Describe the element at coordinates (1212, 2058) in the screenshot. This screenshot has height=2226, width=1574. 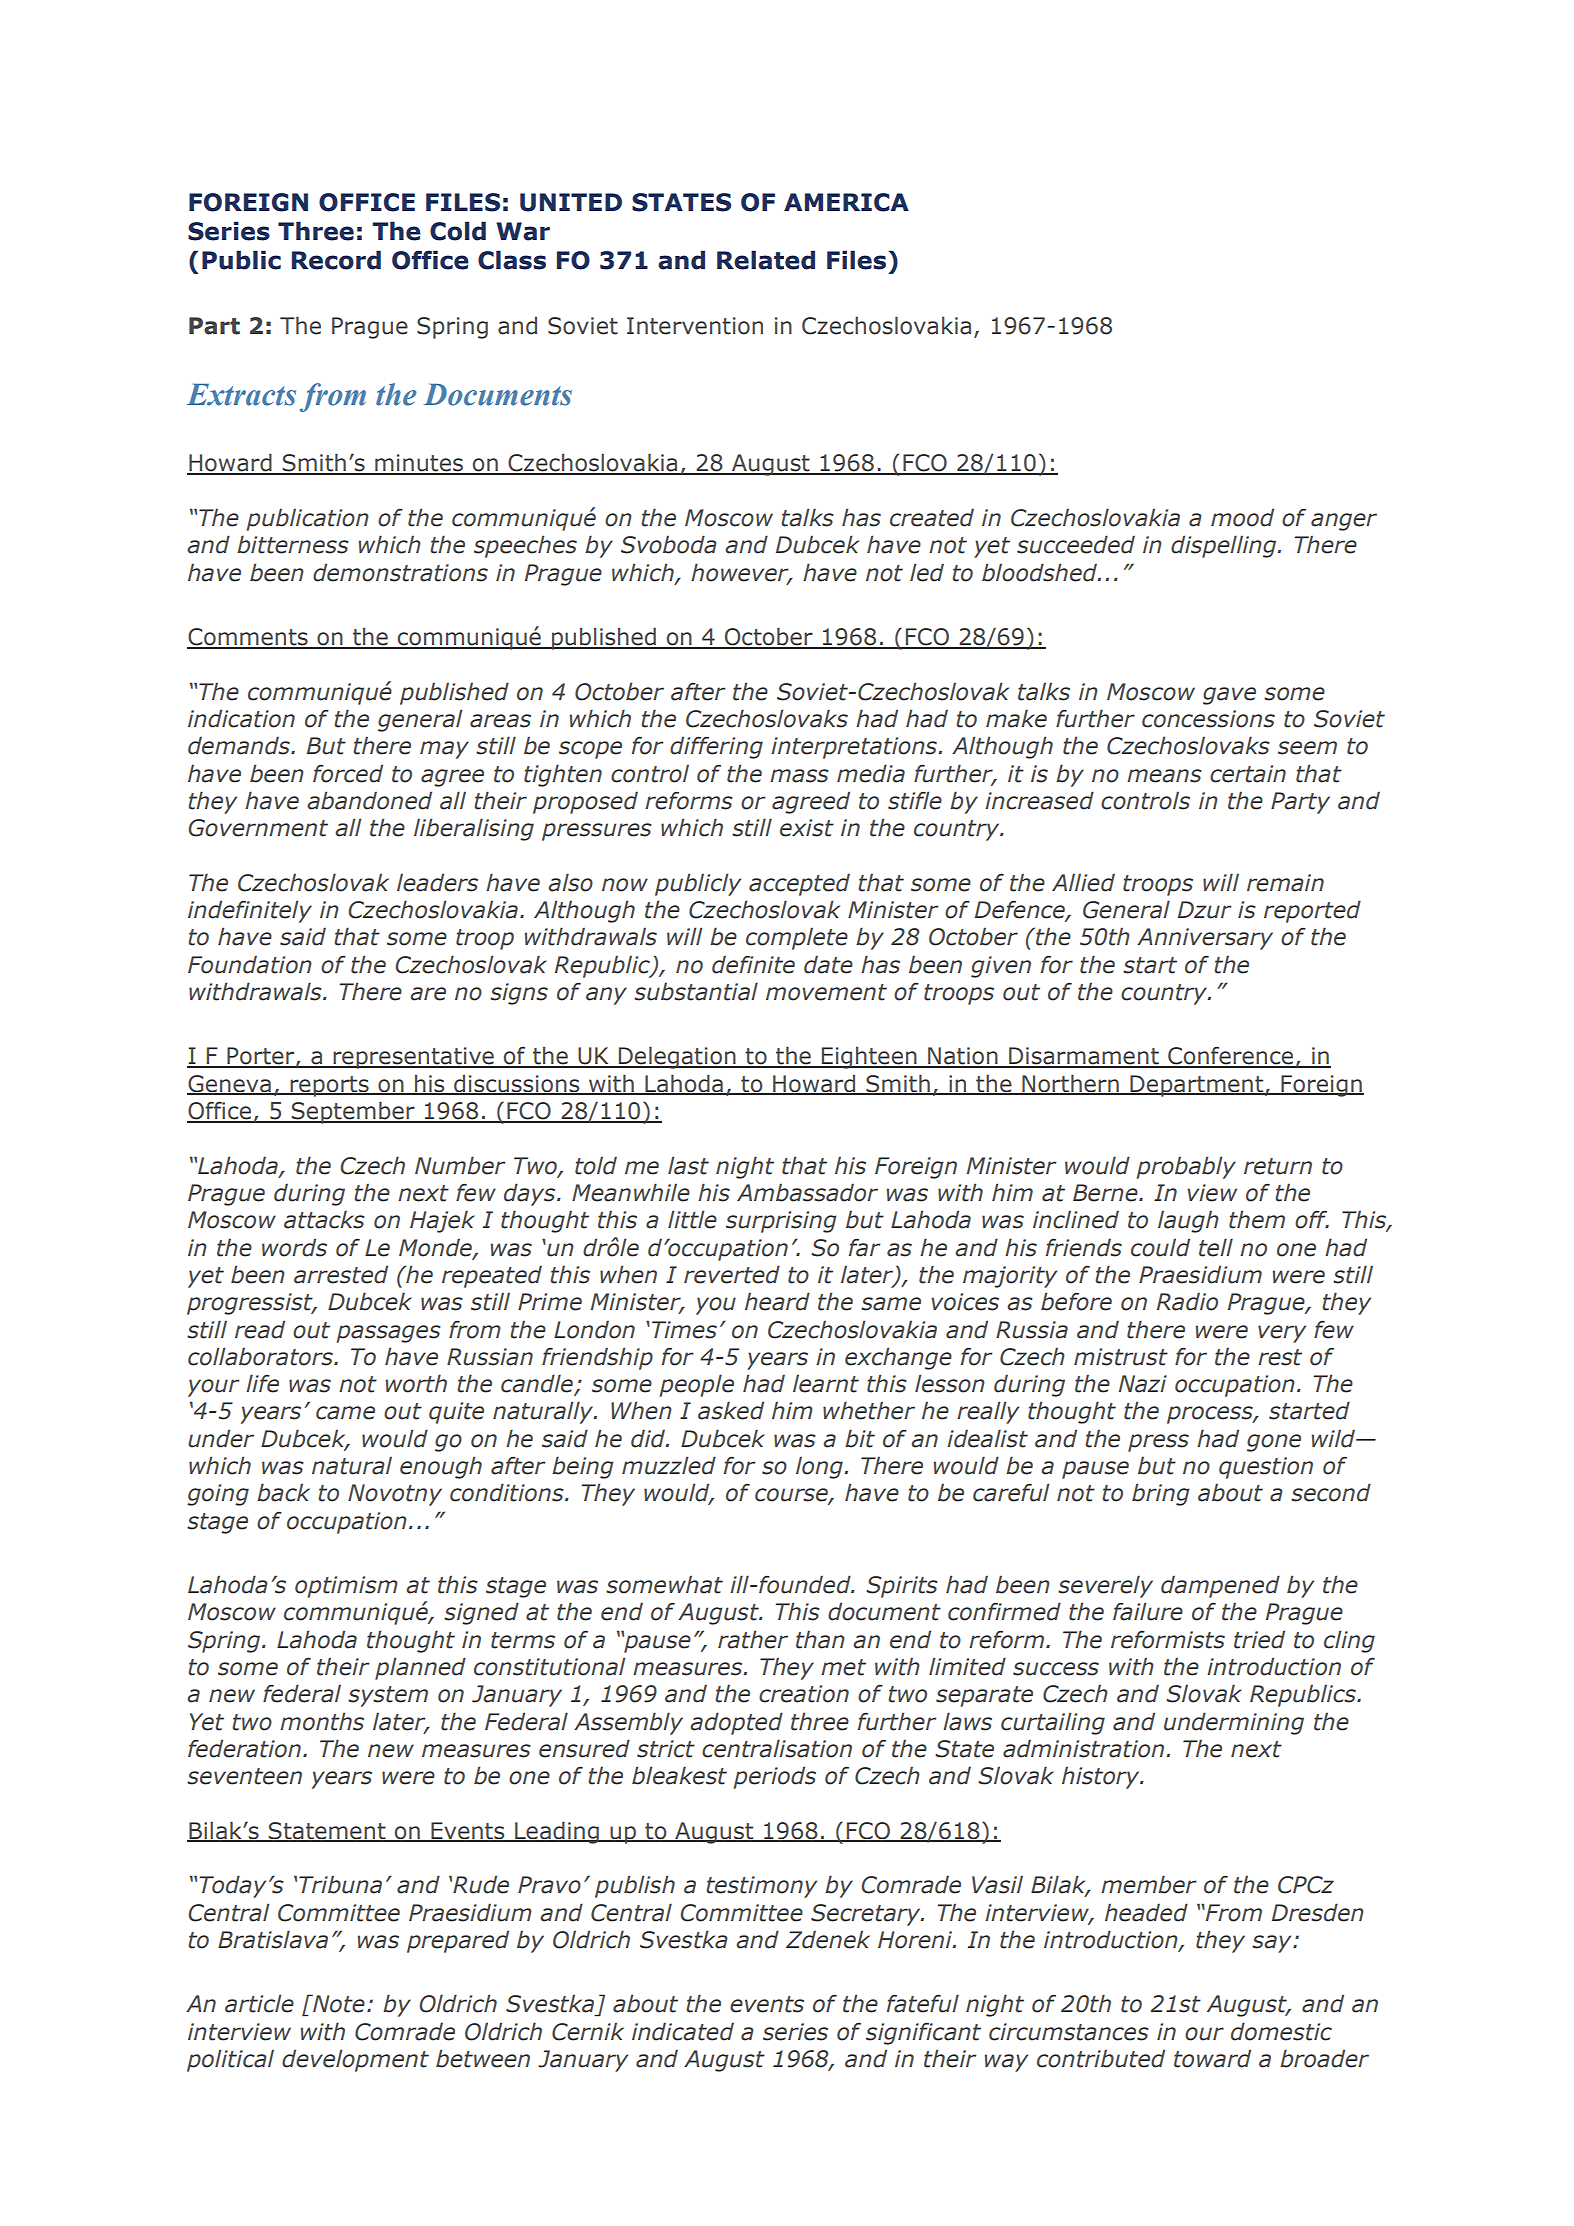
I see `toward` at that location.
